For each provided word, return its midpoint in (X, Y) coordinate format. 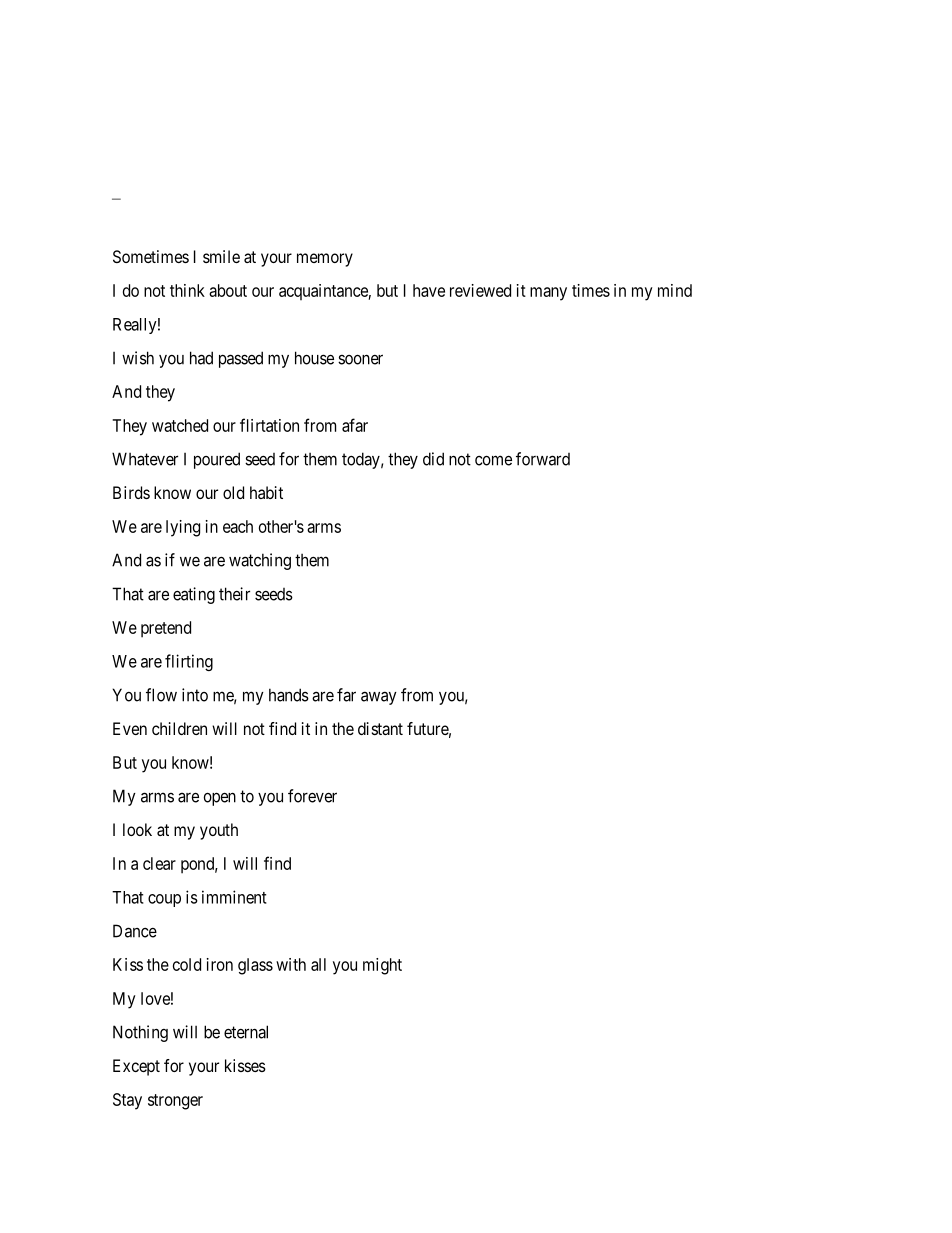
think (187, 290)
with (291, 964)
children (179, 728)
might (382, 966)
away (379, 698)
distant (380, 728)
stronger (175, 1102)
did (433, 459)
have (429, 290)
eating (194, 595)
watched (180, 425)
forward (543, 459)
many (548, 294)
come (493, 460)
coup (164, 900)
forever (312, 796)
